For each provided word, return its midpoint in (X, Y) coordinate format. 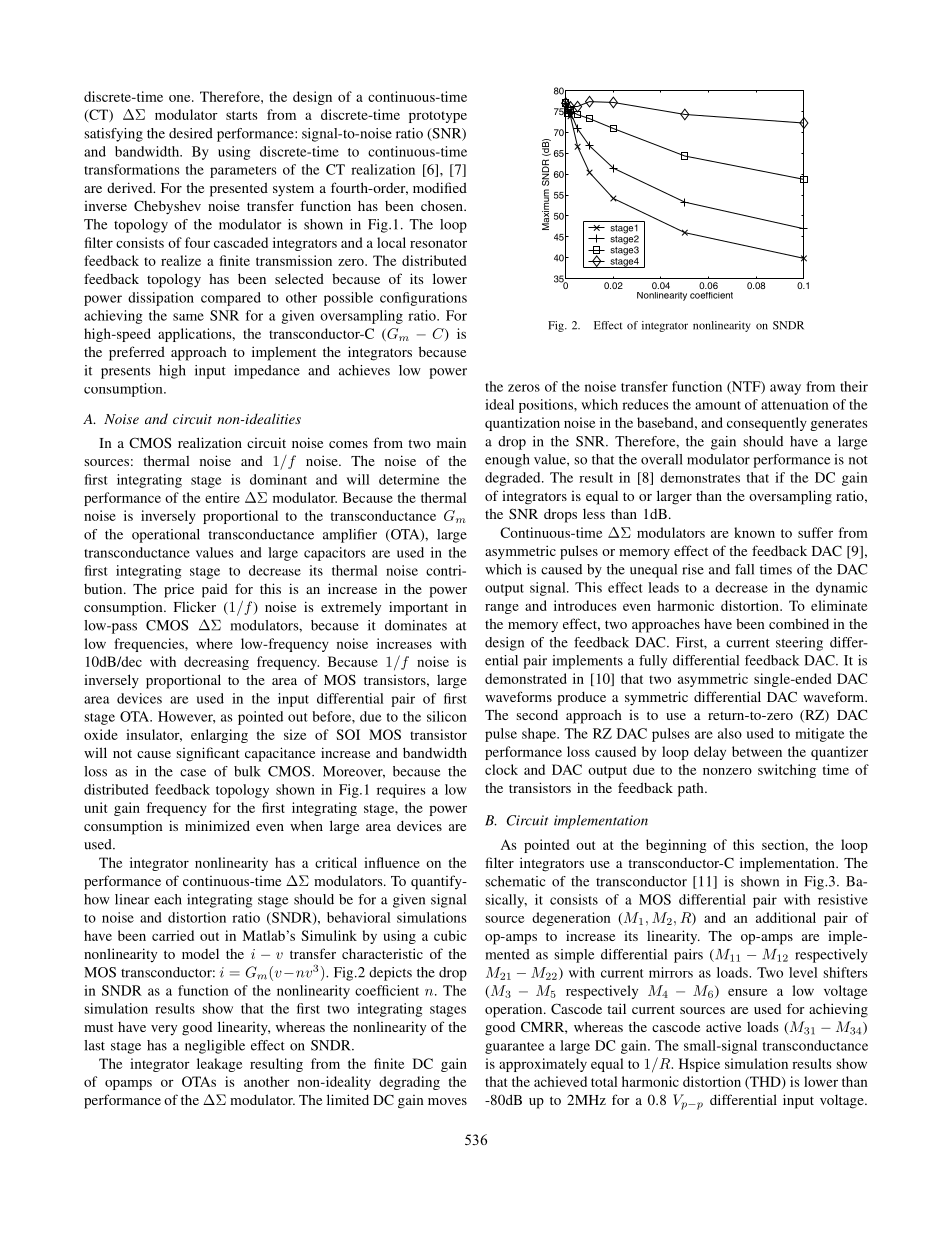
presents (126, 373)
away (785, 389)
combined (799, 623)
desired (191, 133)
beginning (676, 846)
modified (440, 187)
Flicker (195, 606)
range (502, 609)
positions (547, 406)
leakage (220, 1065)
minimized (217, 825)
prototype (438, 117)
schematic (515, 881)
